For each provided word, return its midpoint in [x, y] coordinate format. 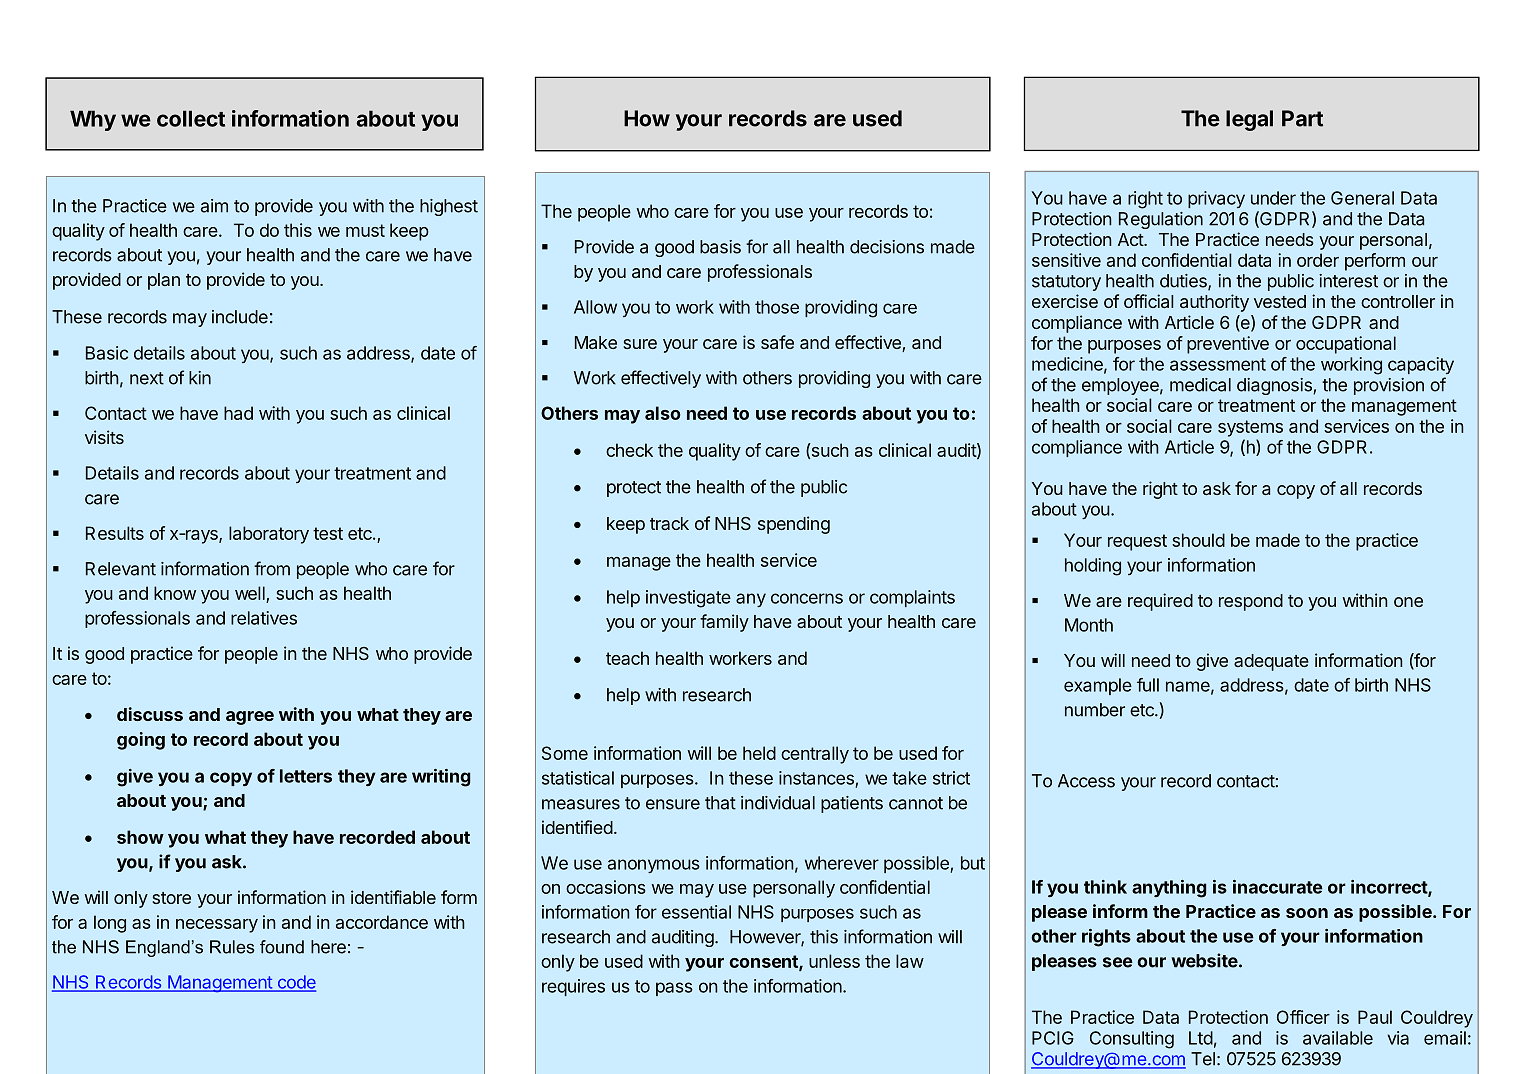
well [251, 594]
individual [778, 803]
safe [777, 342]
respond [1251, 602]
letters [306, 776]
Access [1086, 781]
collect [191, 118]
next [147, 378]
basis [720, 247]
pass [674, 989]
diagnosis [1275, 386]
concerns [807, 598]
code [295, 983]
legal [1249, 120]
